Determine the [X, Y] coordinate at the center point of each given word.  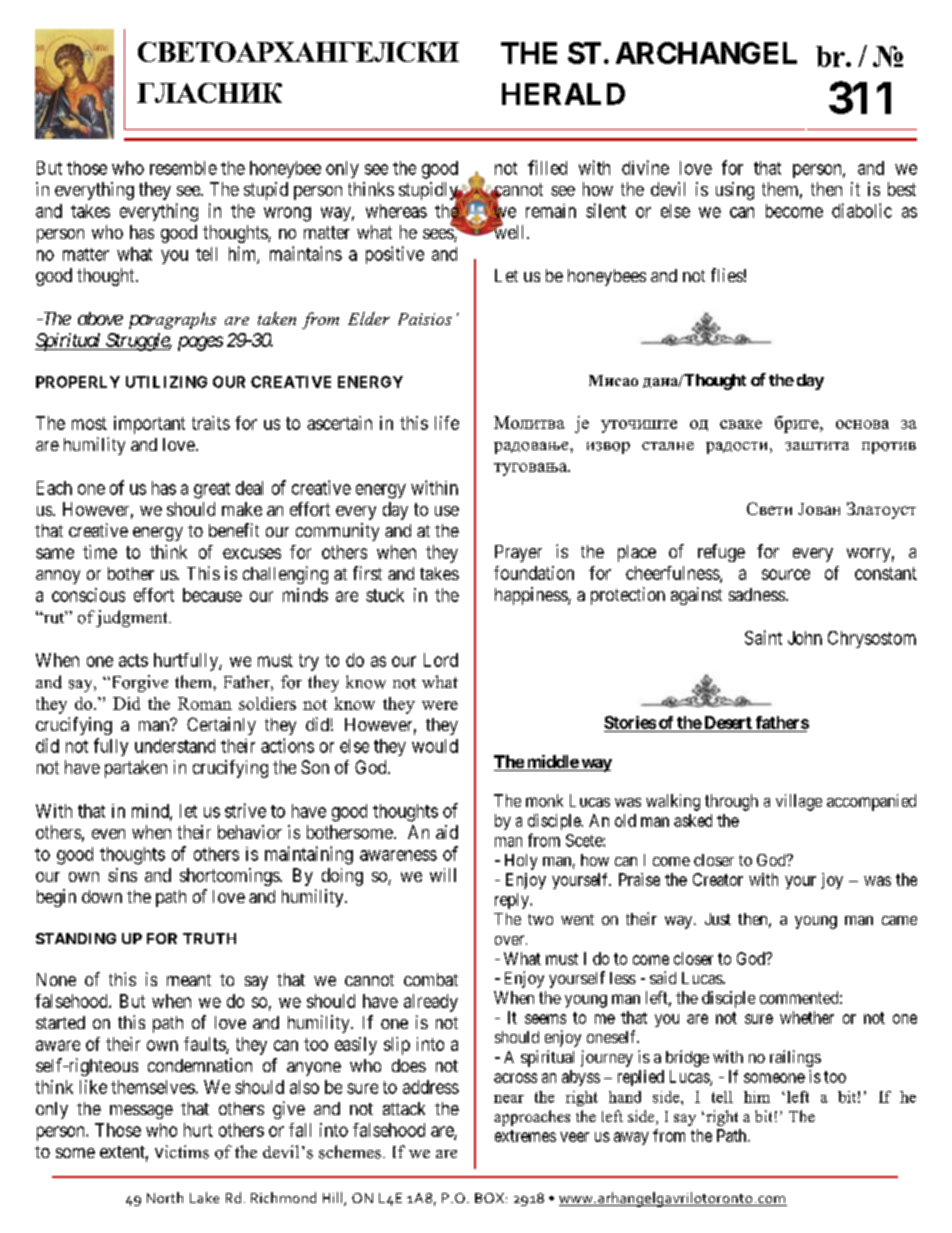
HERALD [563, 94]
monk [544, 800]
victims [182, 1152]
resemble [183, 168]
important [149, 425]
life [447, 423]
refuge [721, 553]
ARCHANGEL [706, 53]
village [799, 802]
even [108, 834]
